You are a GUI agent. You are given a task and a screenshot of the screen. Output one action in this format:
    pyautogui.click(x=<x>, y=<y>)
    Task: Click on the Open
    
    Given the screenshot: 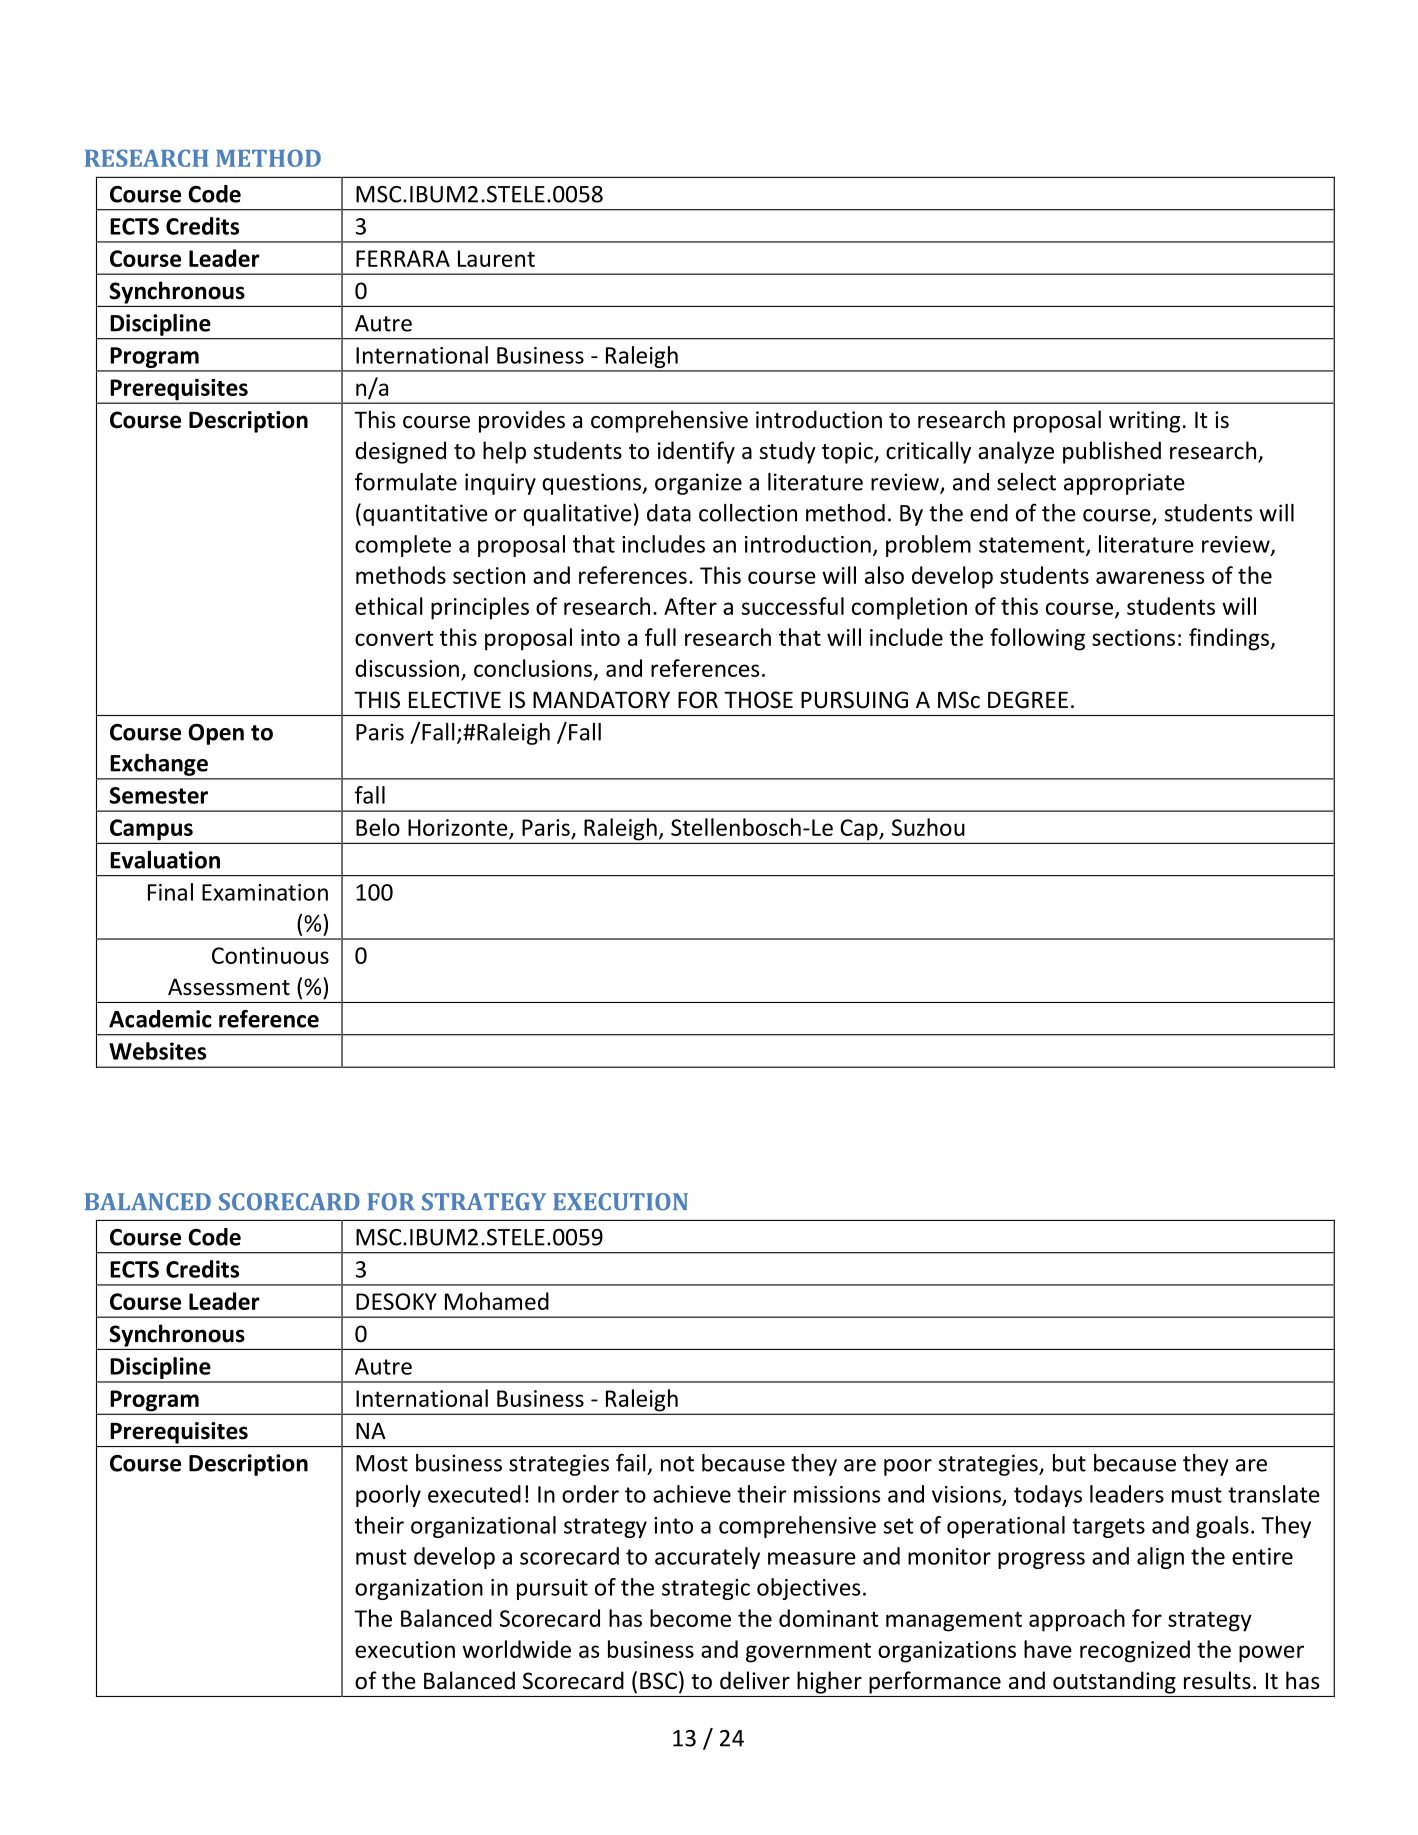 What is the action you would take?
    pyautogui.click(x=216, y=734)
